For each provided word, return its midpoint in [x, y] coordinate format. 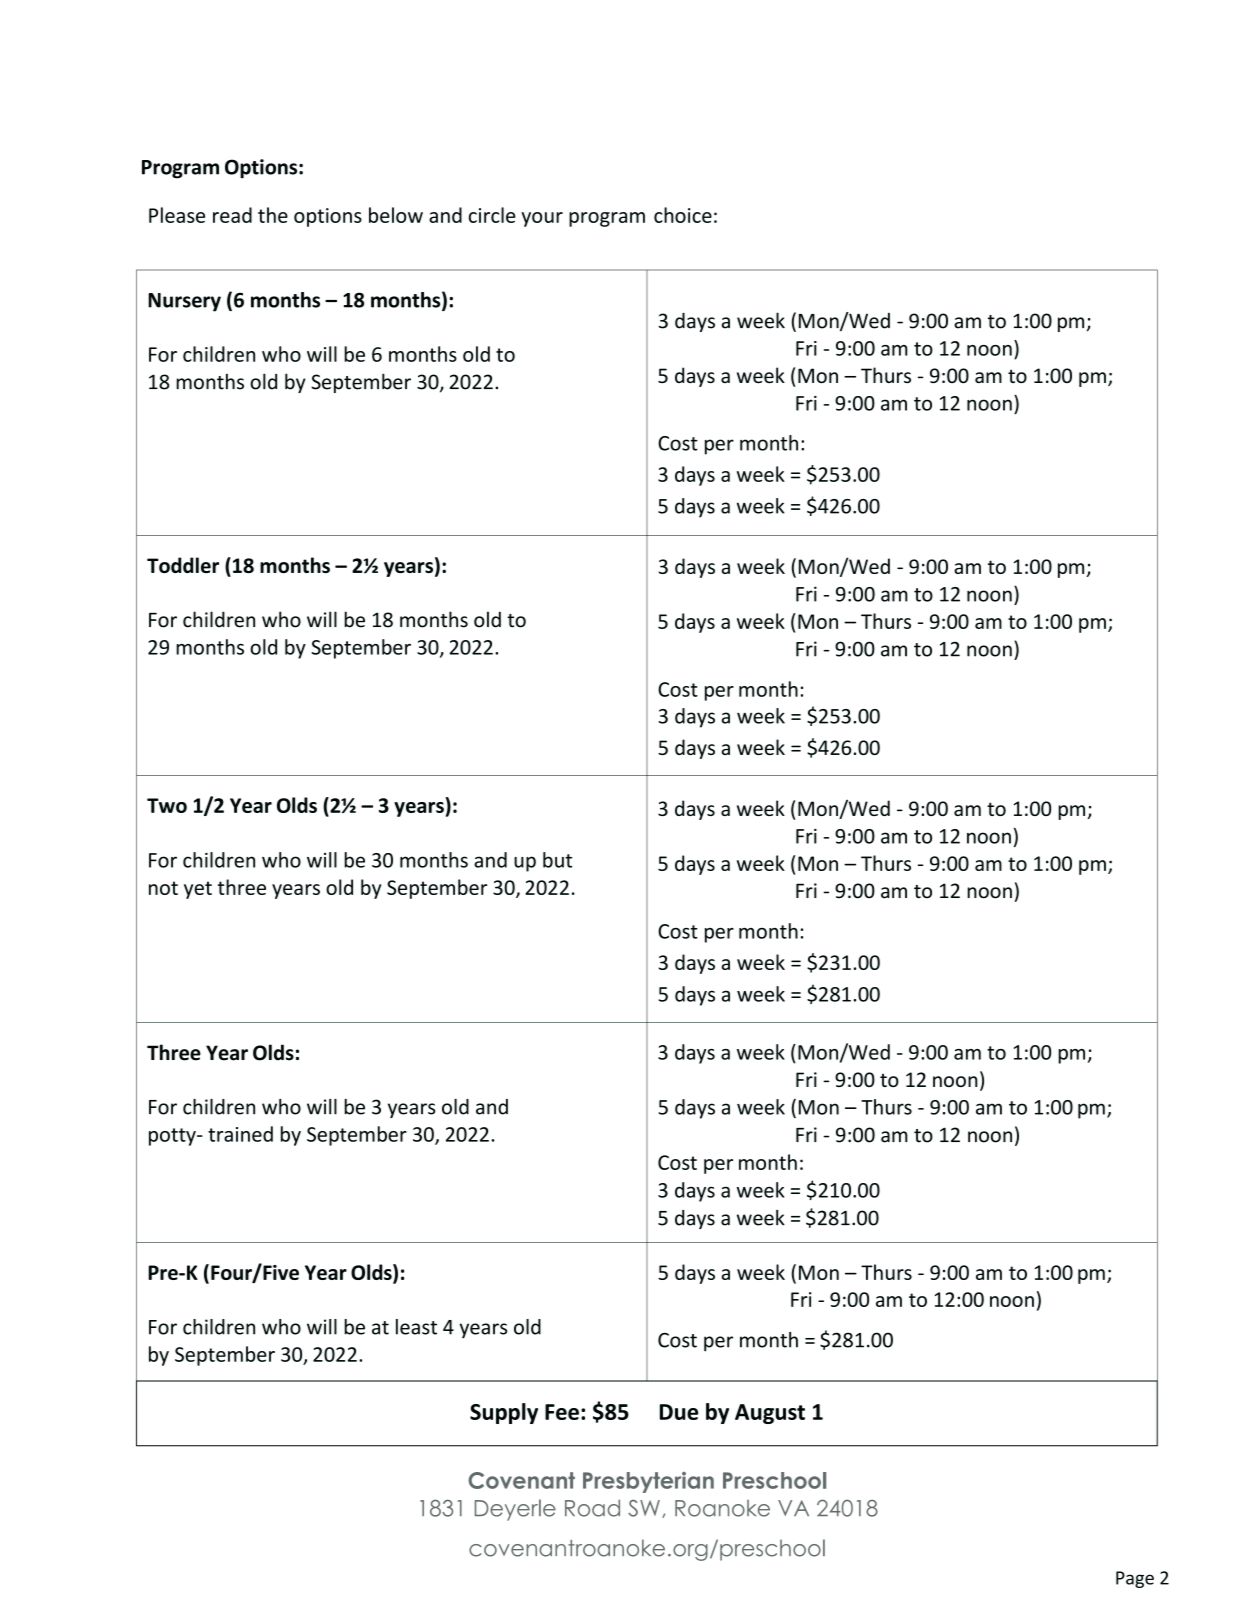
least [416, 1327]
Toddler [183, 565]
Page [1135, 1579]
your [542, 219]
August [770, 1414]
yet [198, 890]
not [163, 888]
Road [592, 1508]
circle [492, 215]
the [273, 215]
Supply [504, 1413]
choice [683, 215]
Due [679, 1412]
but [557, 860]
